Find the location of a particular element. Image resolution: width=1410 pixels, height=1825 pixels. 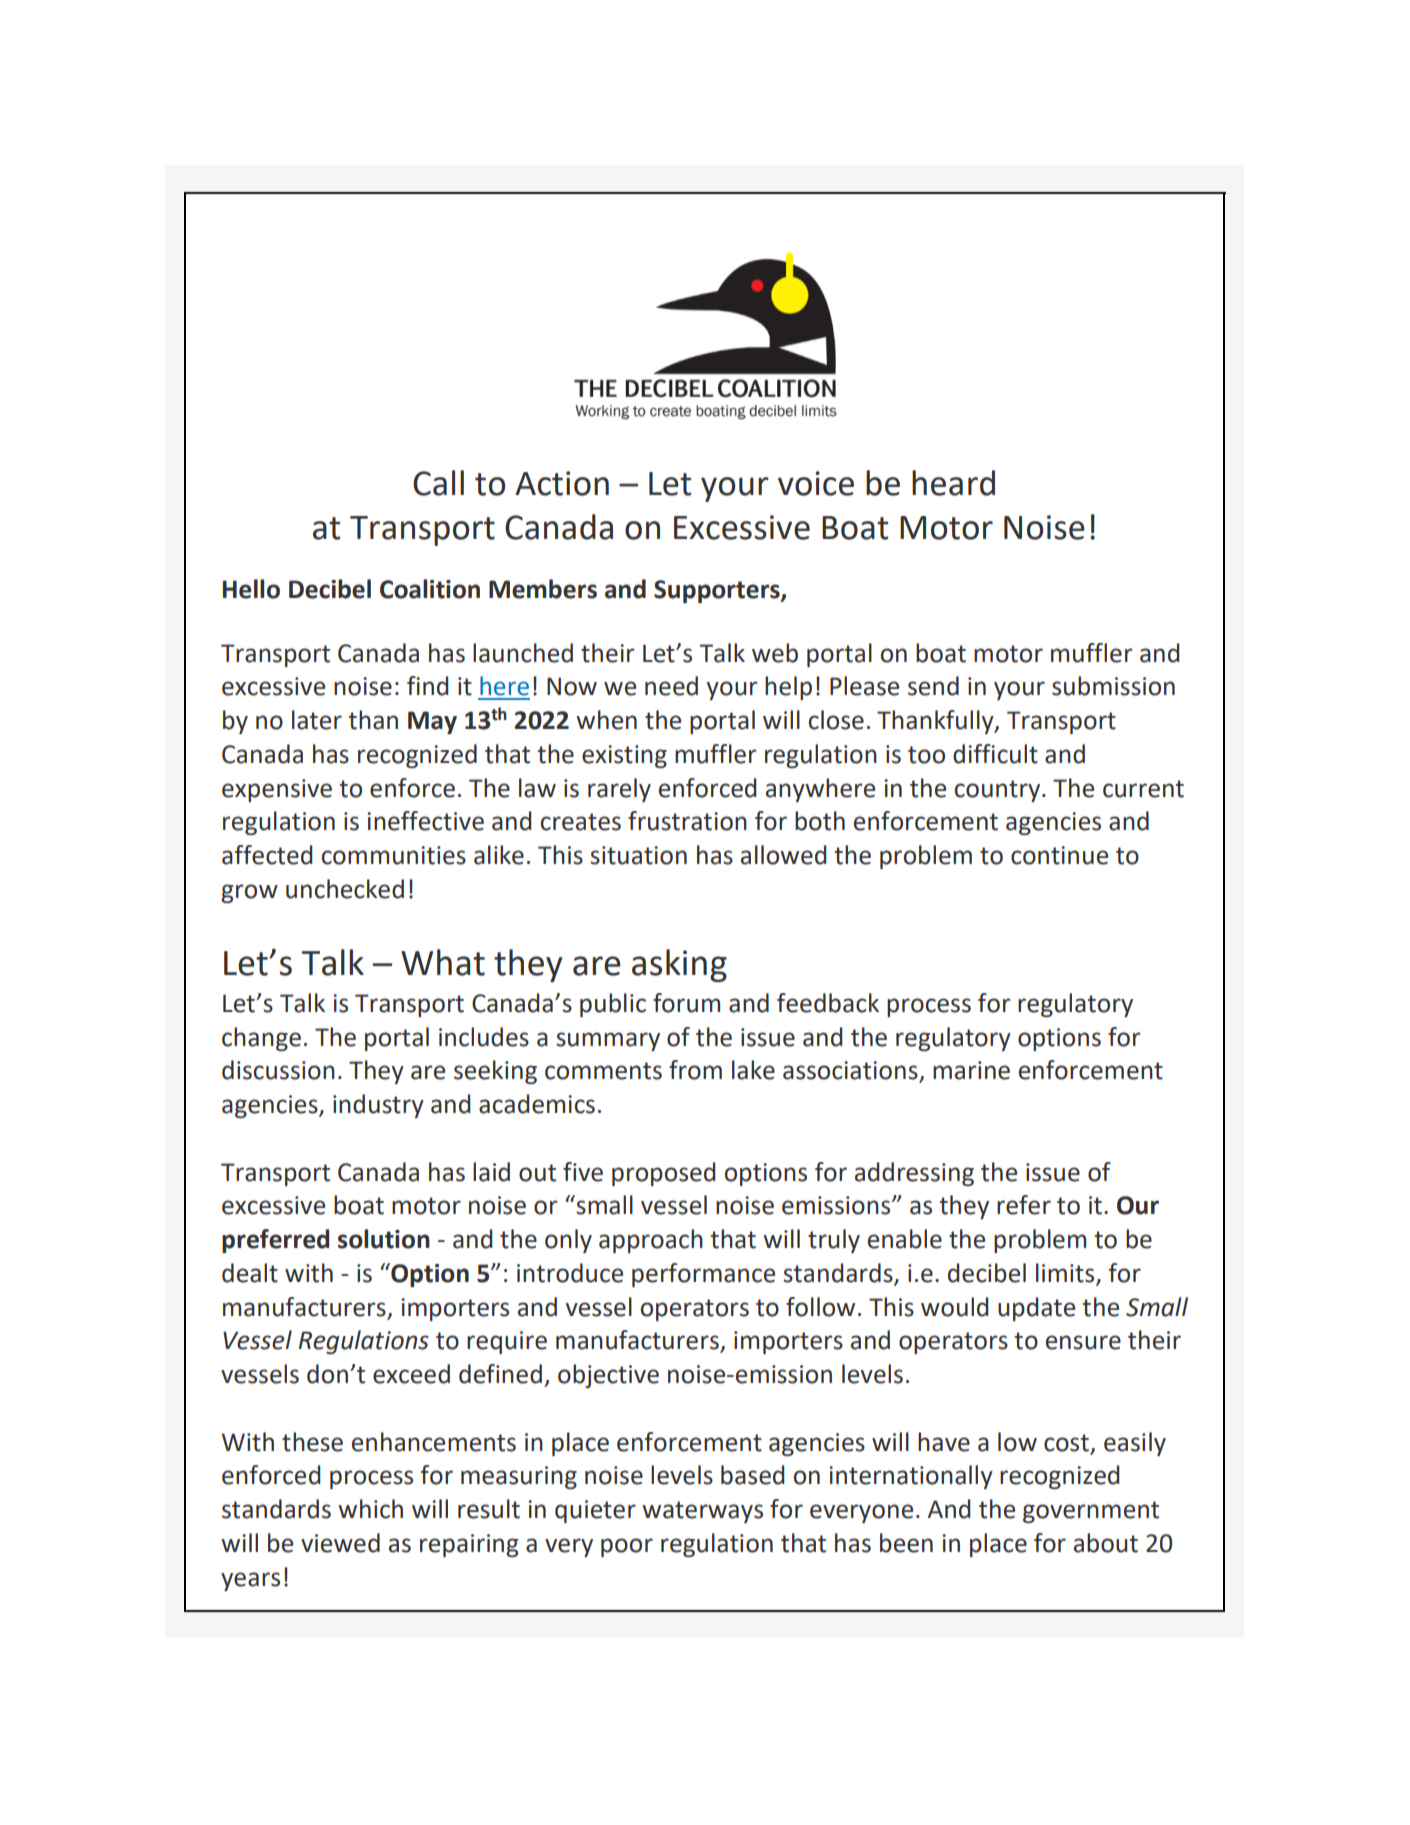

proposed is located at coordinates (663, 1174).
